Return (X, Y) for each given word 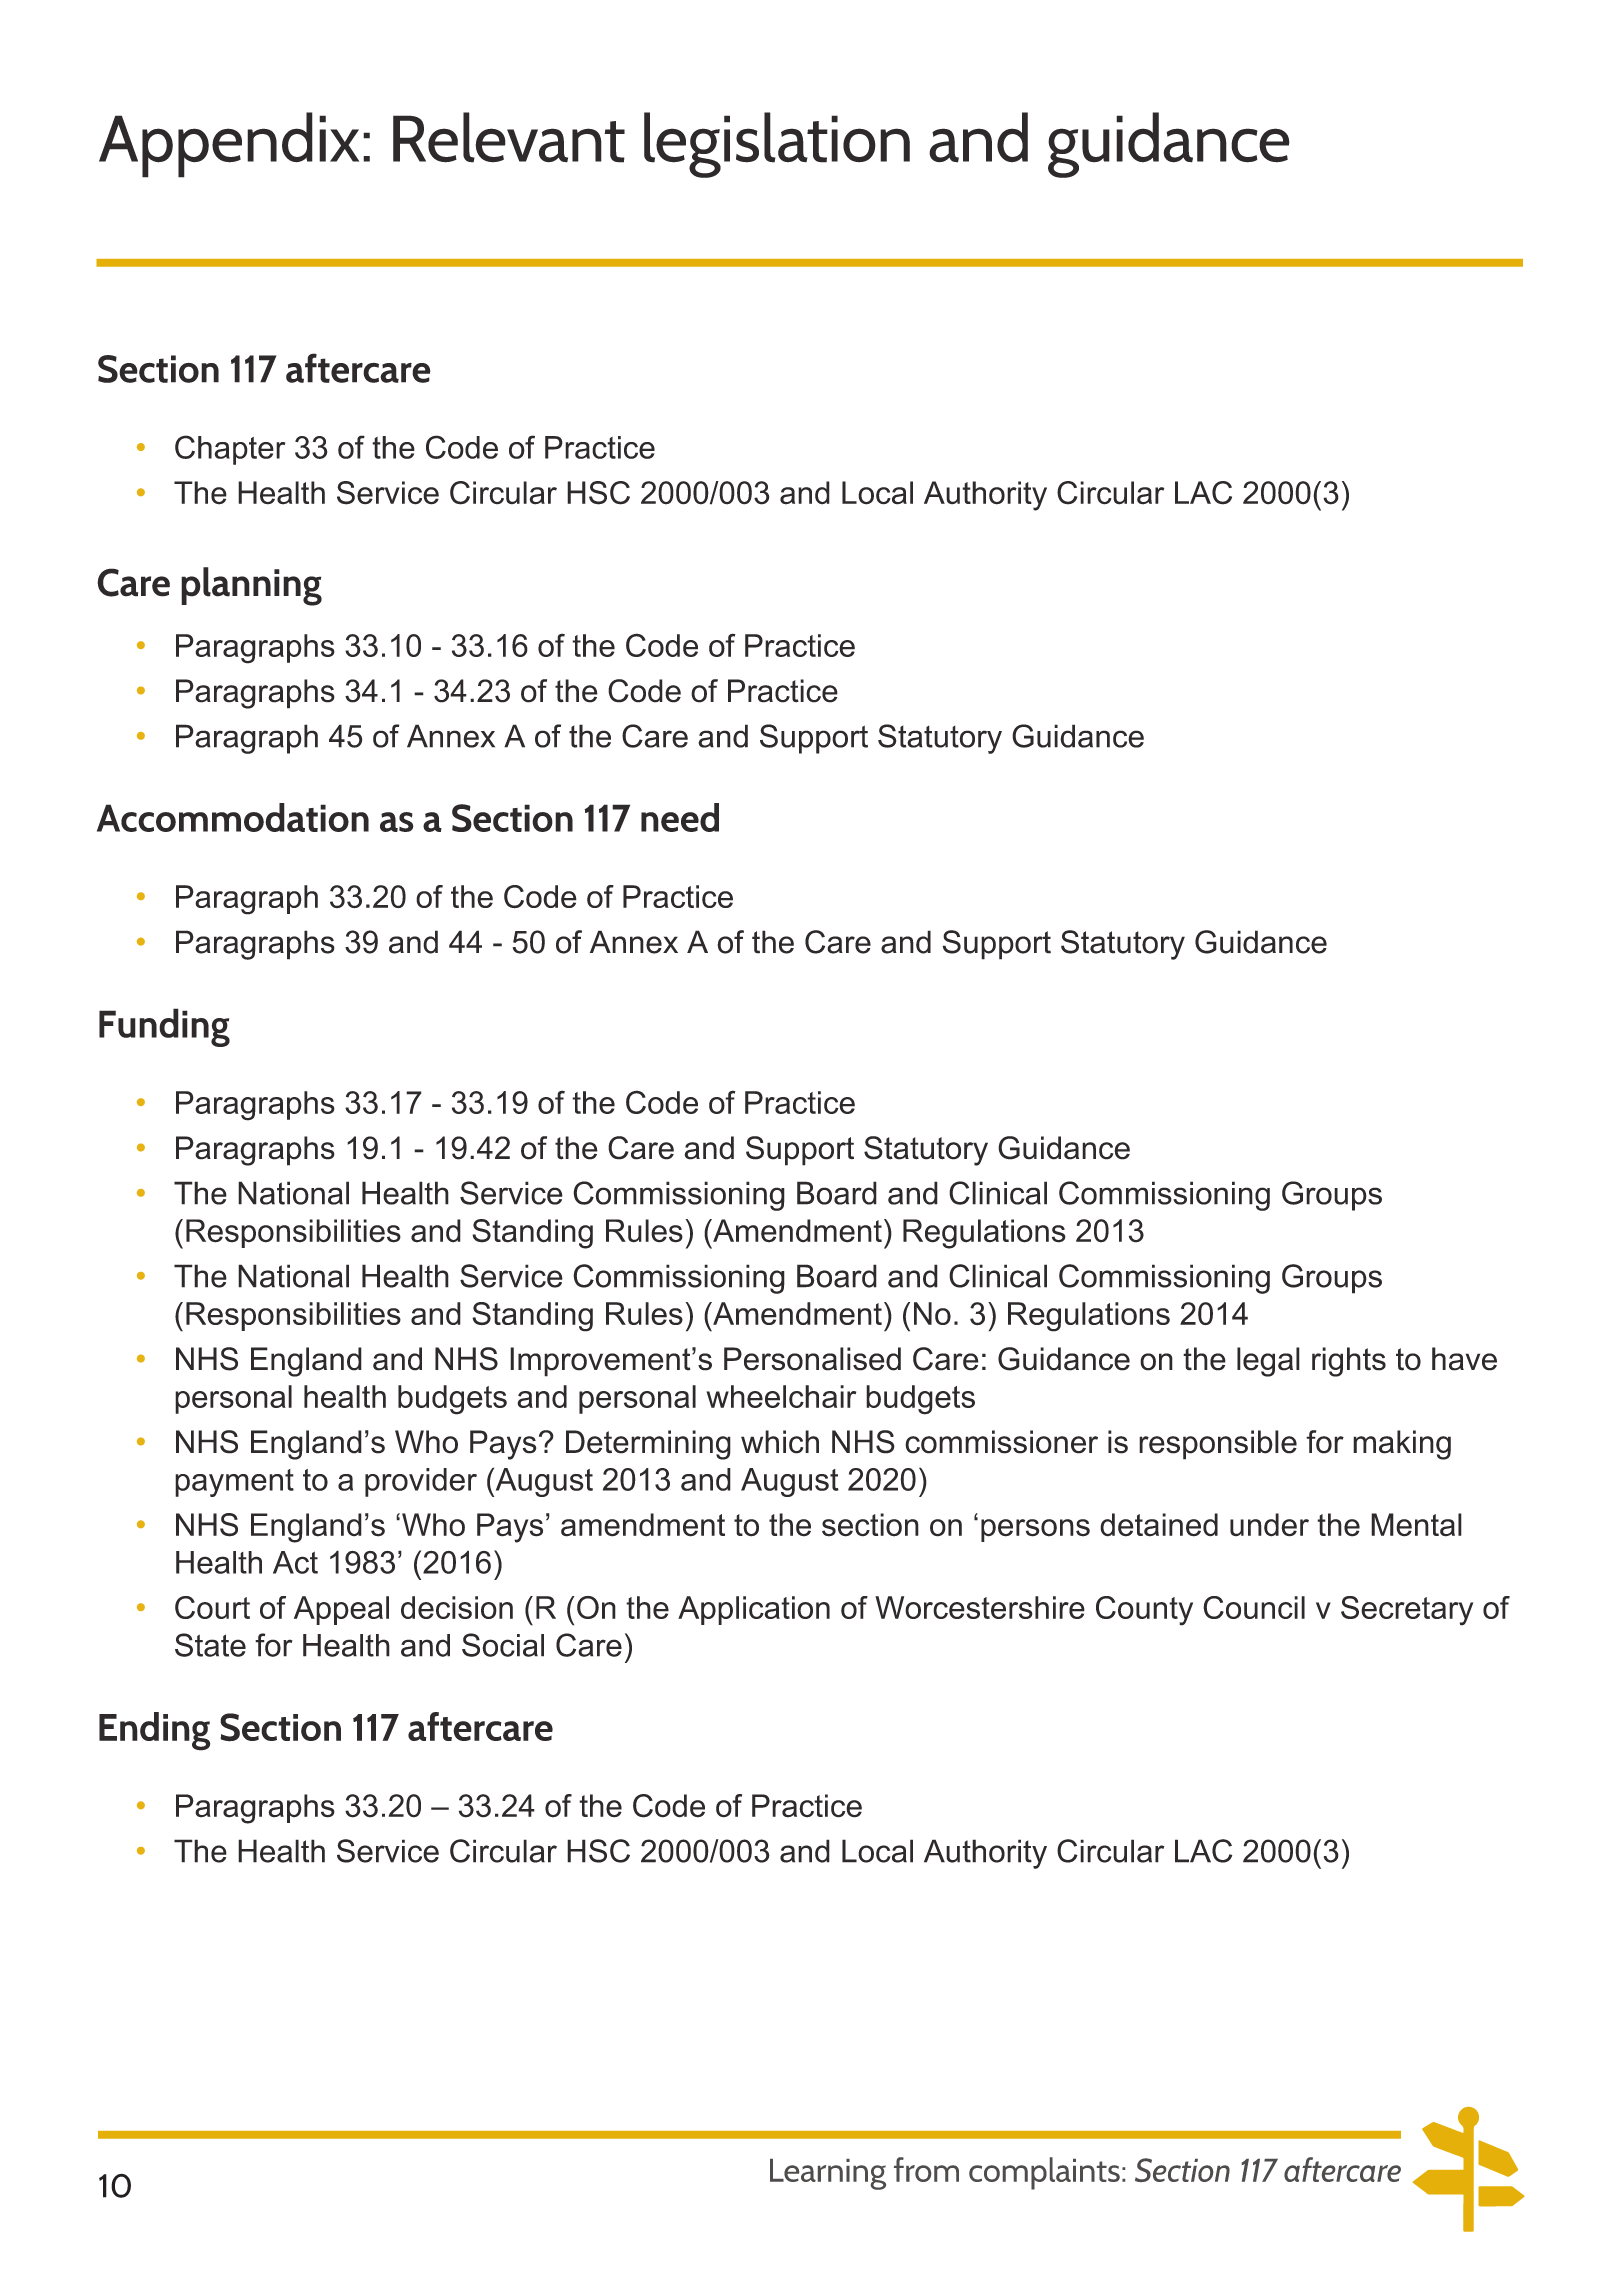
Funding (164, 1027)
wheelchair (781, 1396)
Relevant (509, 137)
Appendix (229, 145)
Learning (828, 2174)
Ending (154, 1731)
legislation (777, 145)
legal (1268, 1362)
